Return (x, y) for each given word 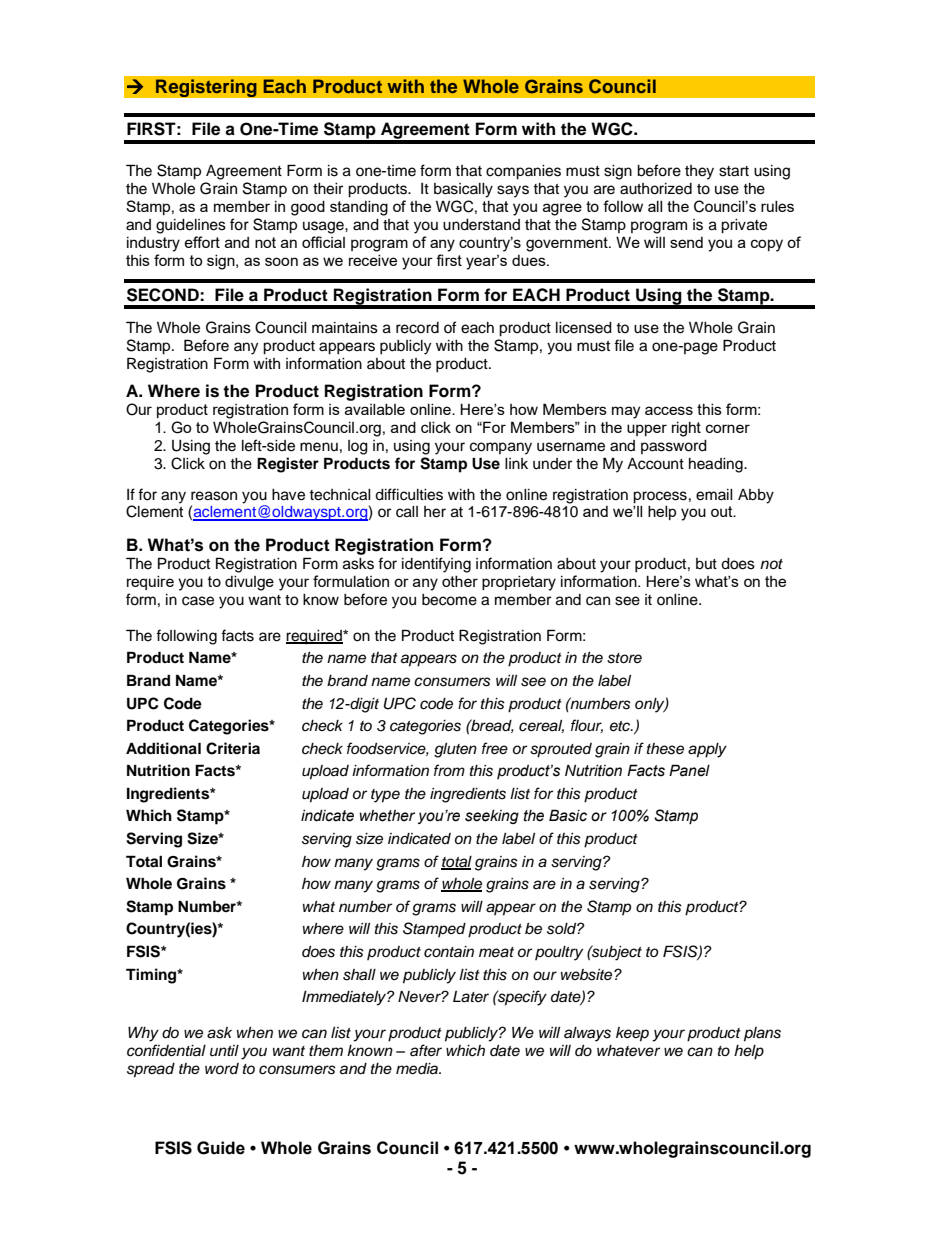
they (699, 172)
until (224, 1050)
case (198, 601)
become (449, 600)
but (706, 564)
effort (202, 242)
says (513, 191)
